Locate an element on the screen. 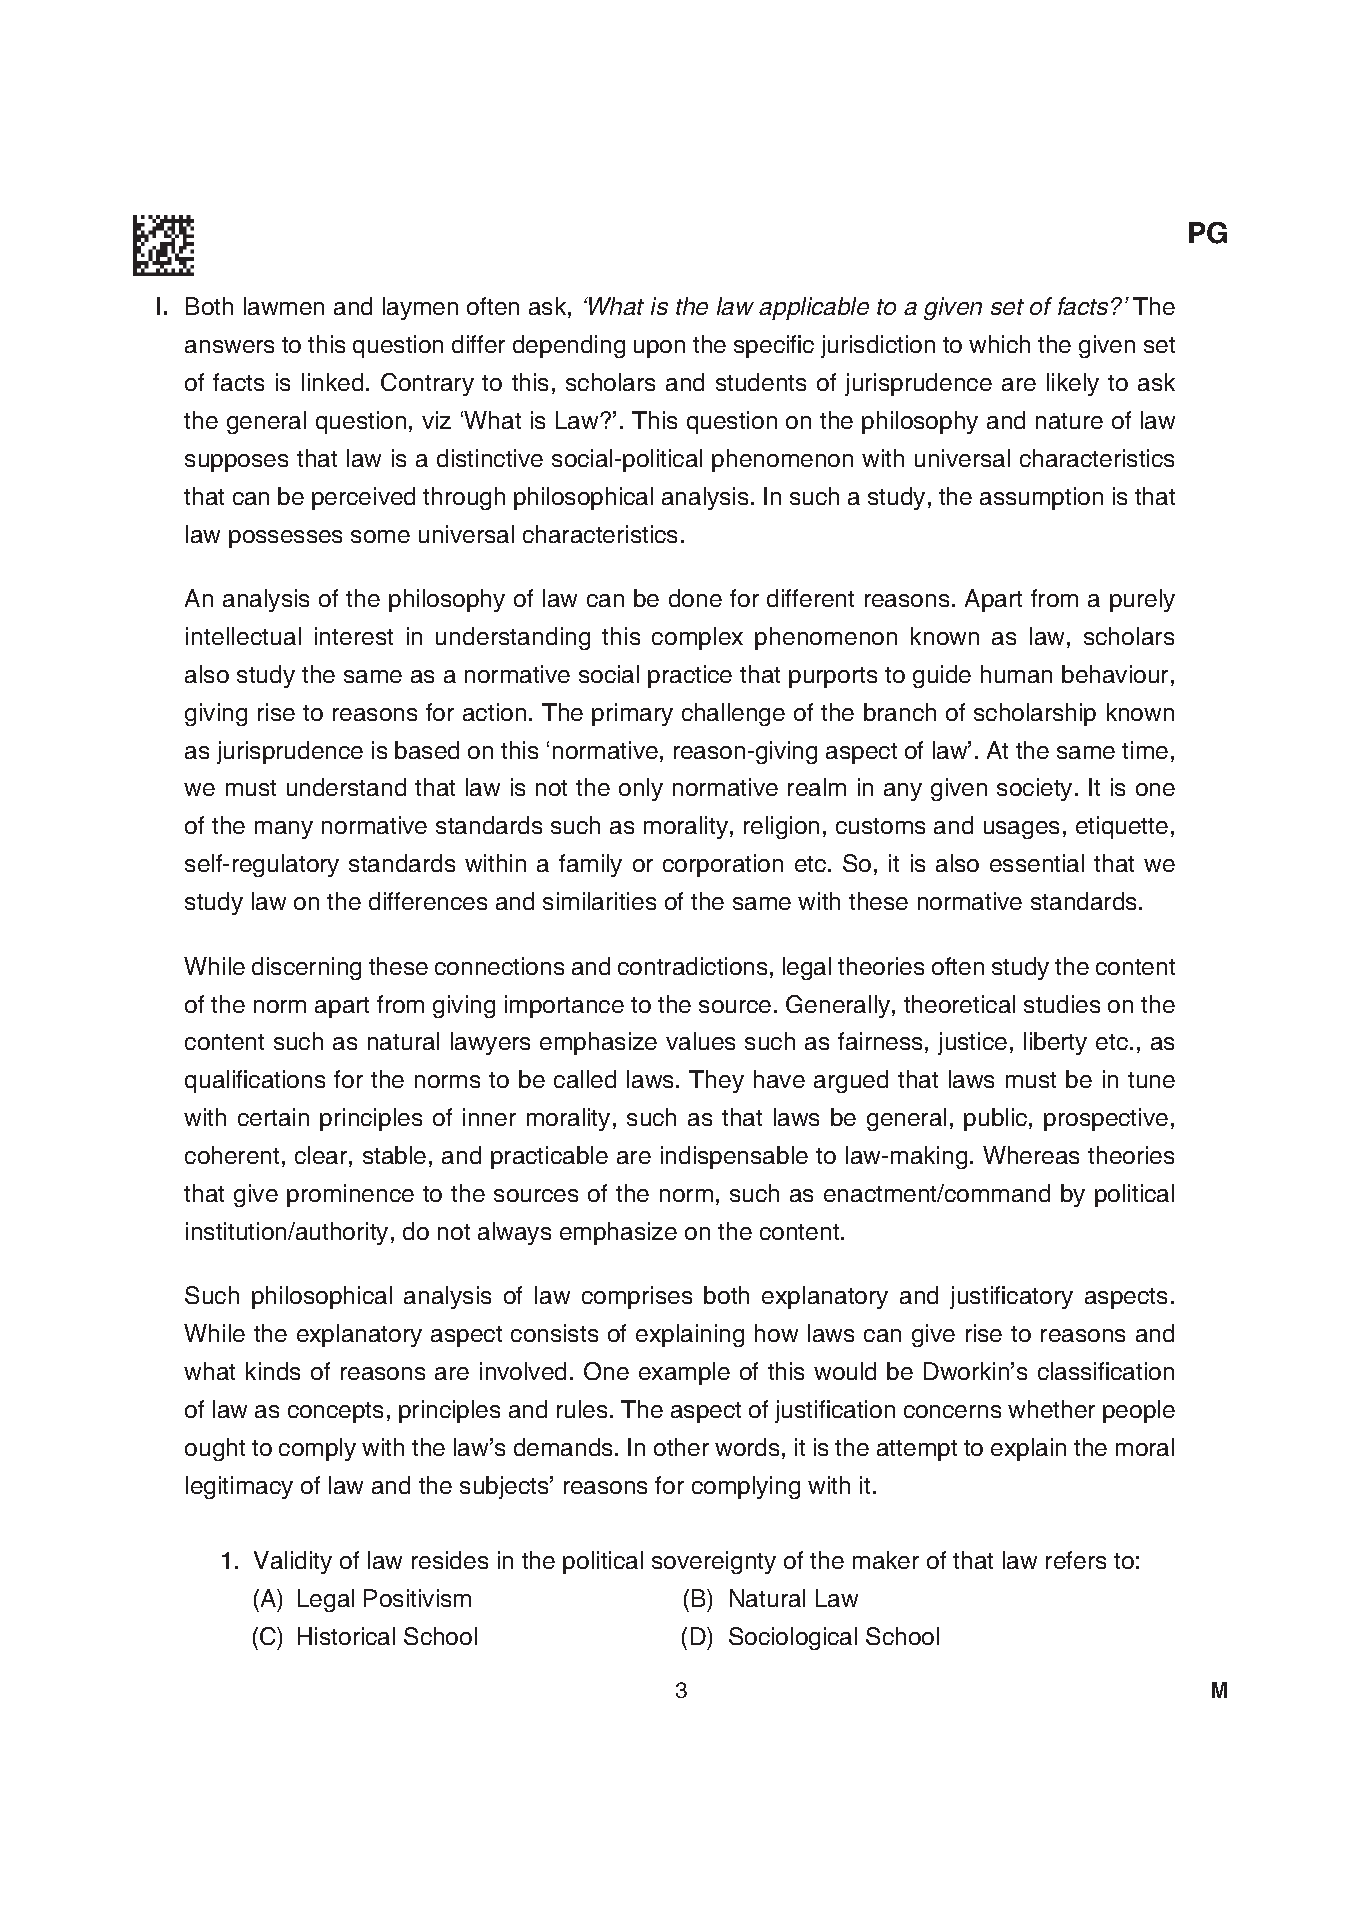  upon is located at coordinates (659, 349).
